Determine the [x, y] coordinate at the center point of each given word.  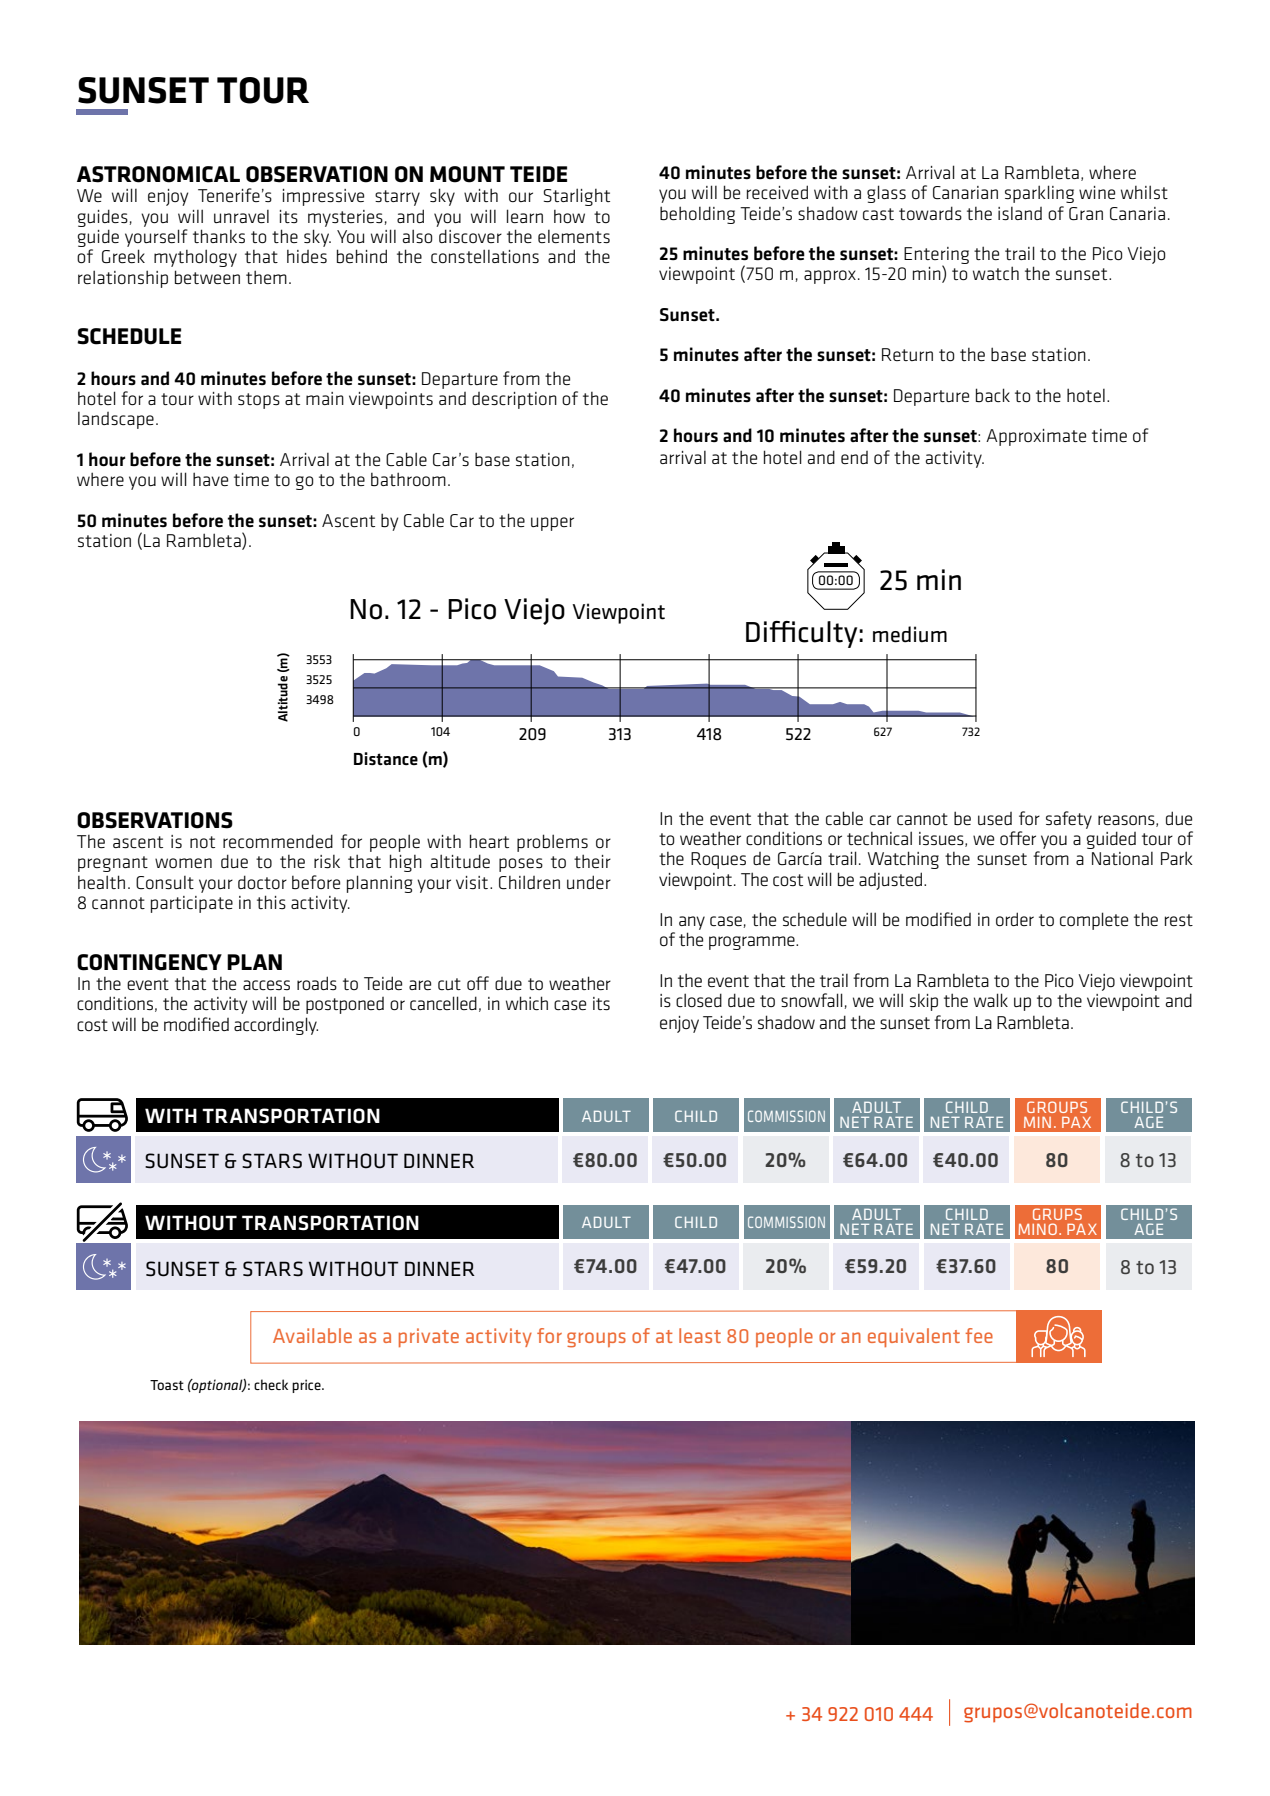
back [993, 395]
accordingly [276, 1026]
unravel [241, 216]
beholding [697, 215]
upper [552, 524]
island [1020, 213]
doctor [262, 882]
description [514, 400]
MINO [1037, 1229]
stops [259, 401]
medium [910, 634]
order [1015, 919]
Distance [386, 758]
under [589, 882]
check [271, 1384]
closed [699, 1000]
